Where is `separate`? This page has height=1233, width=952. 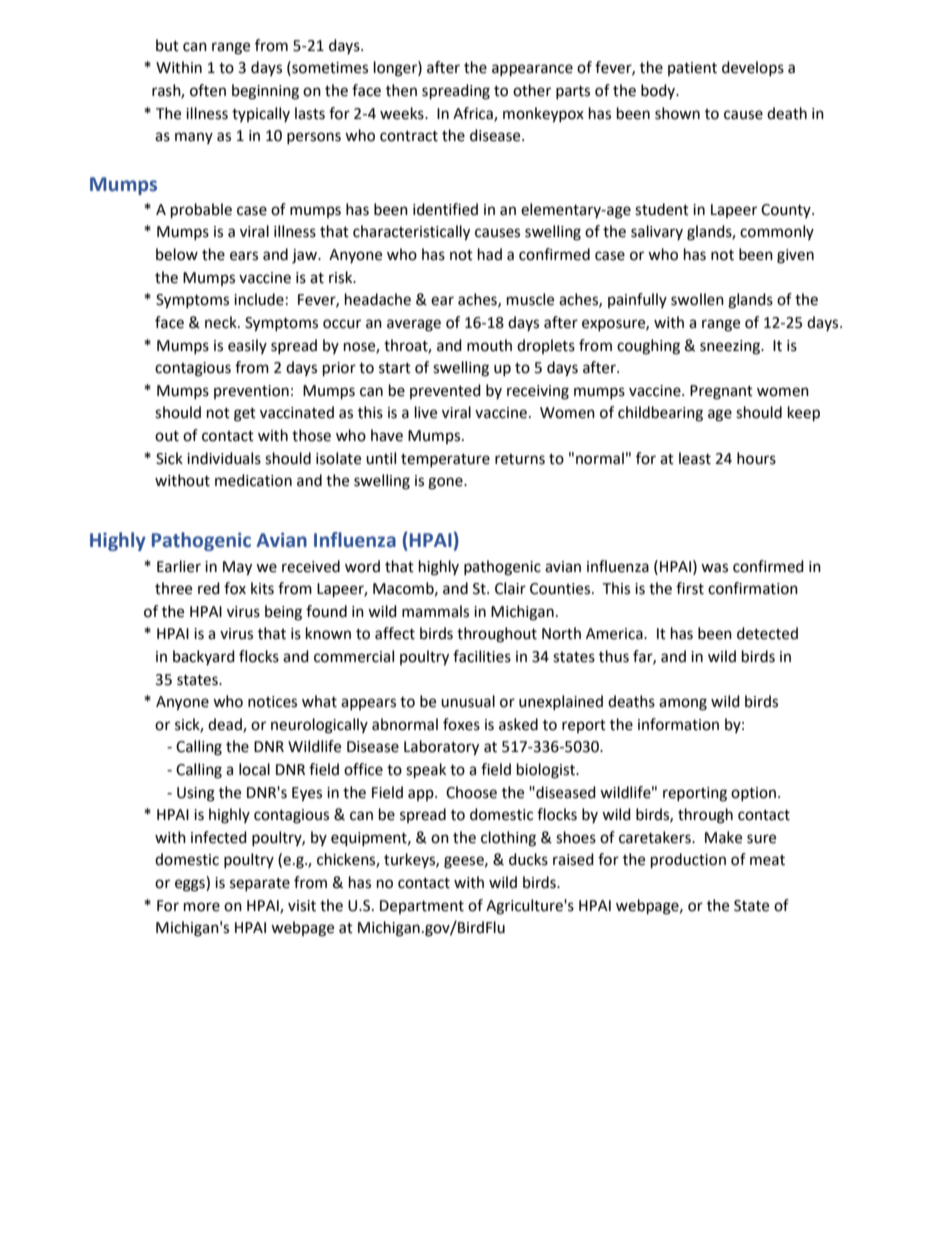
separate is located at coordinates (260, 884).
